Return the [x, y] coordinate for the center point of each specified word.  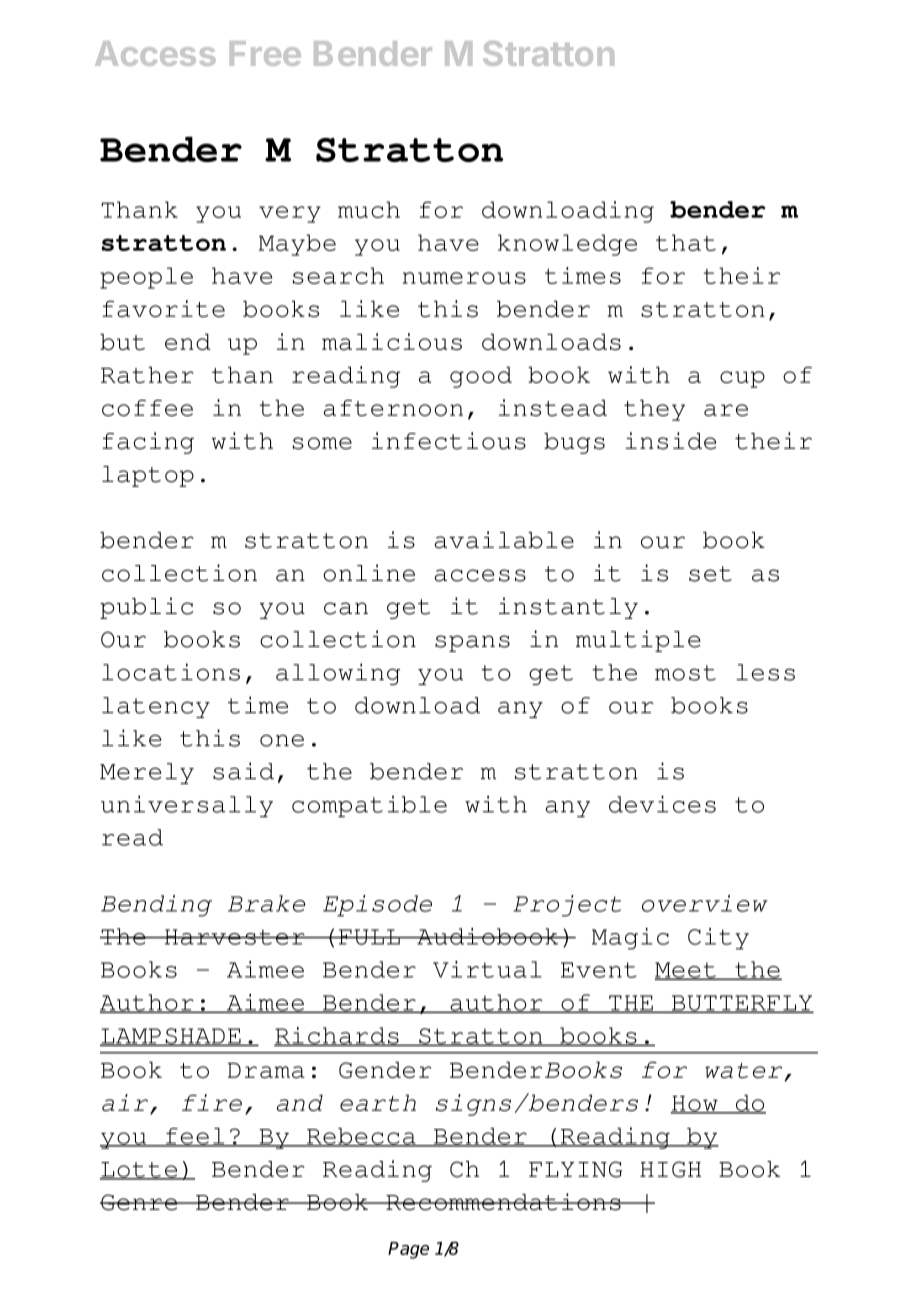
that [686, 242]
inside [670, 441]
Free [265, 53]
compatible [369, 806]
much [369, 209]
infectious [449, 441]
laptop [148, 476]
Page [408, 1250]
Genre [140, 1202]
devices [662, 804]
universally [187, 806]
